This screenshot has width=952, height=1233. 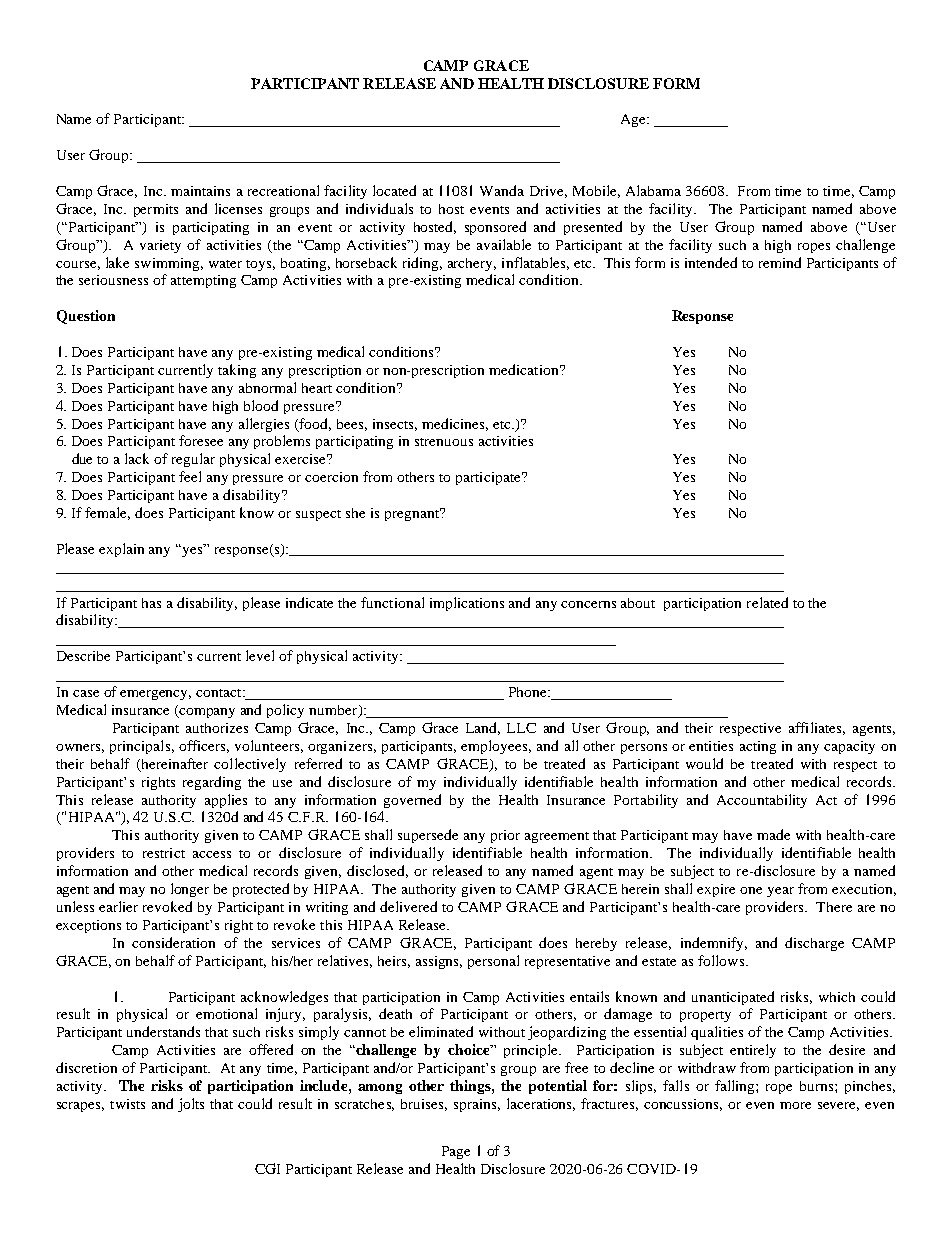 What do you see at coordinates (191, 1105) in the screenshot?
I see `jolts` at bounding box center [191, 1105].
